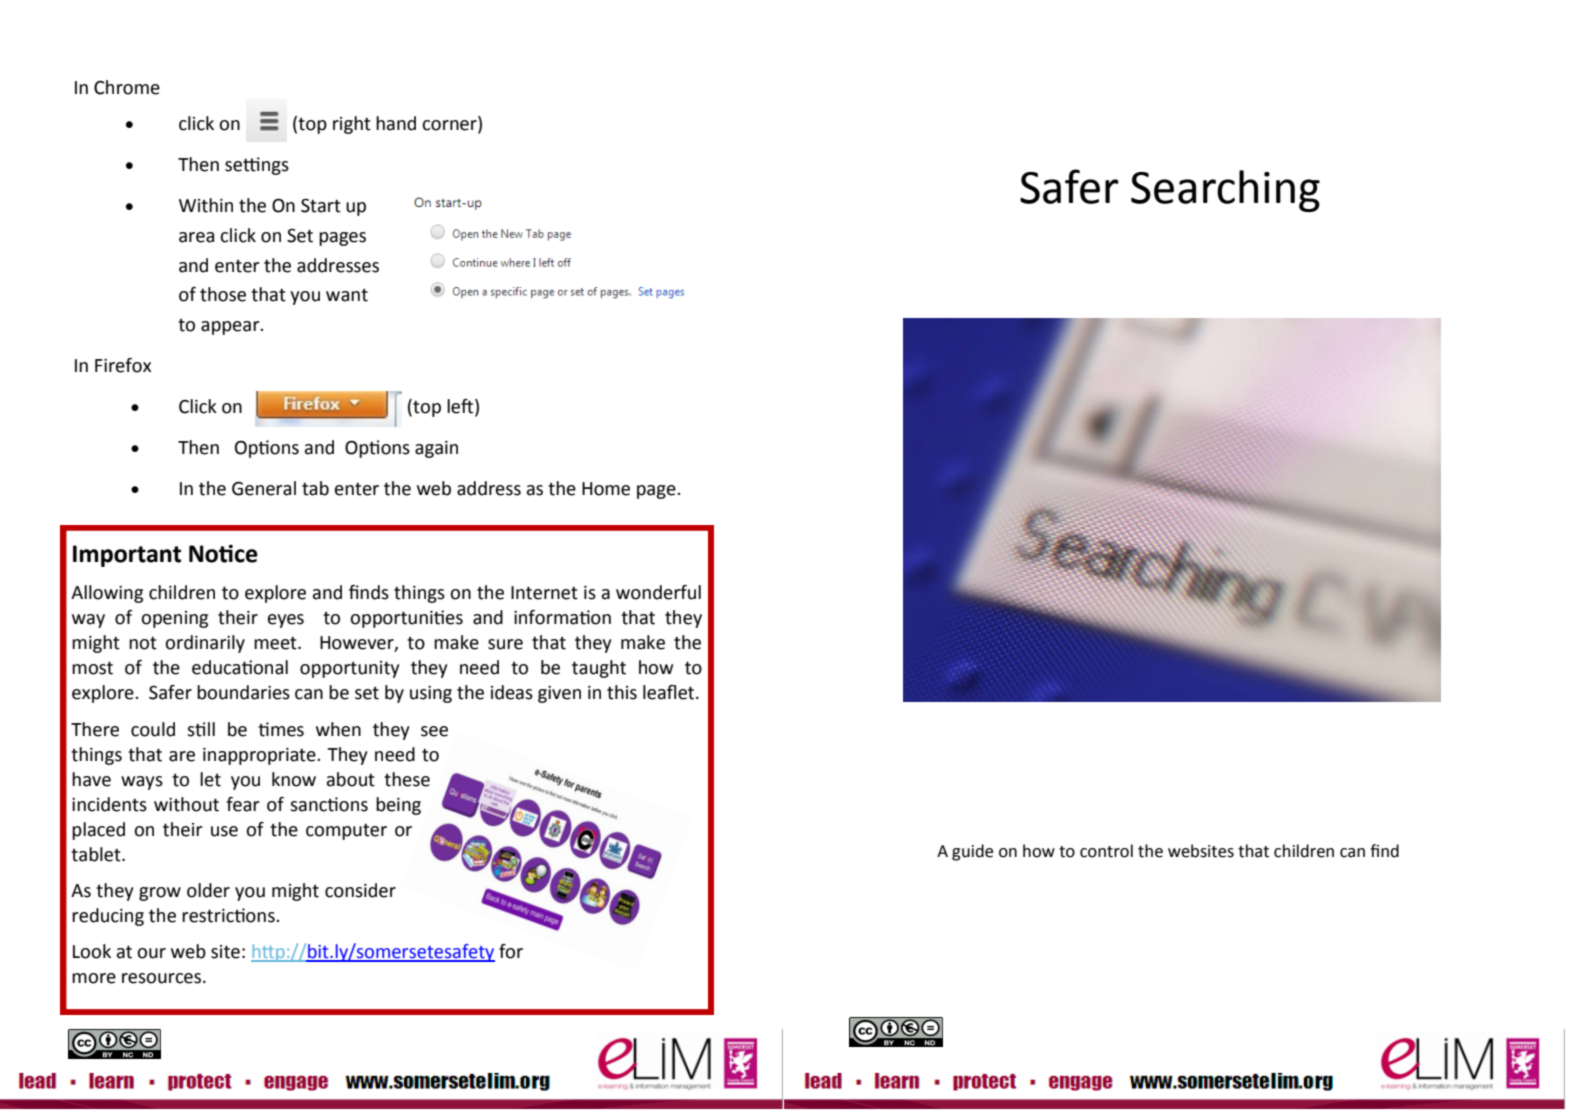 The height and width of the screenshot is (1110, 1570). Describe the element at coordinates (1106, 851) in the screenshot. I see `control` at that location.
